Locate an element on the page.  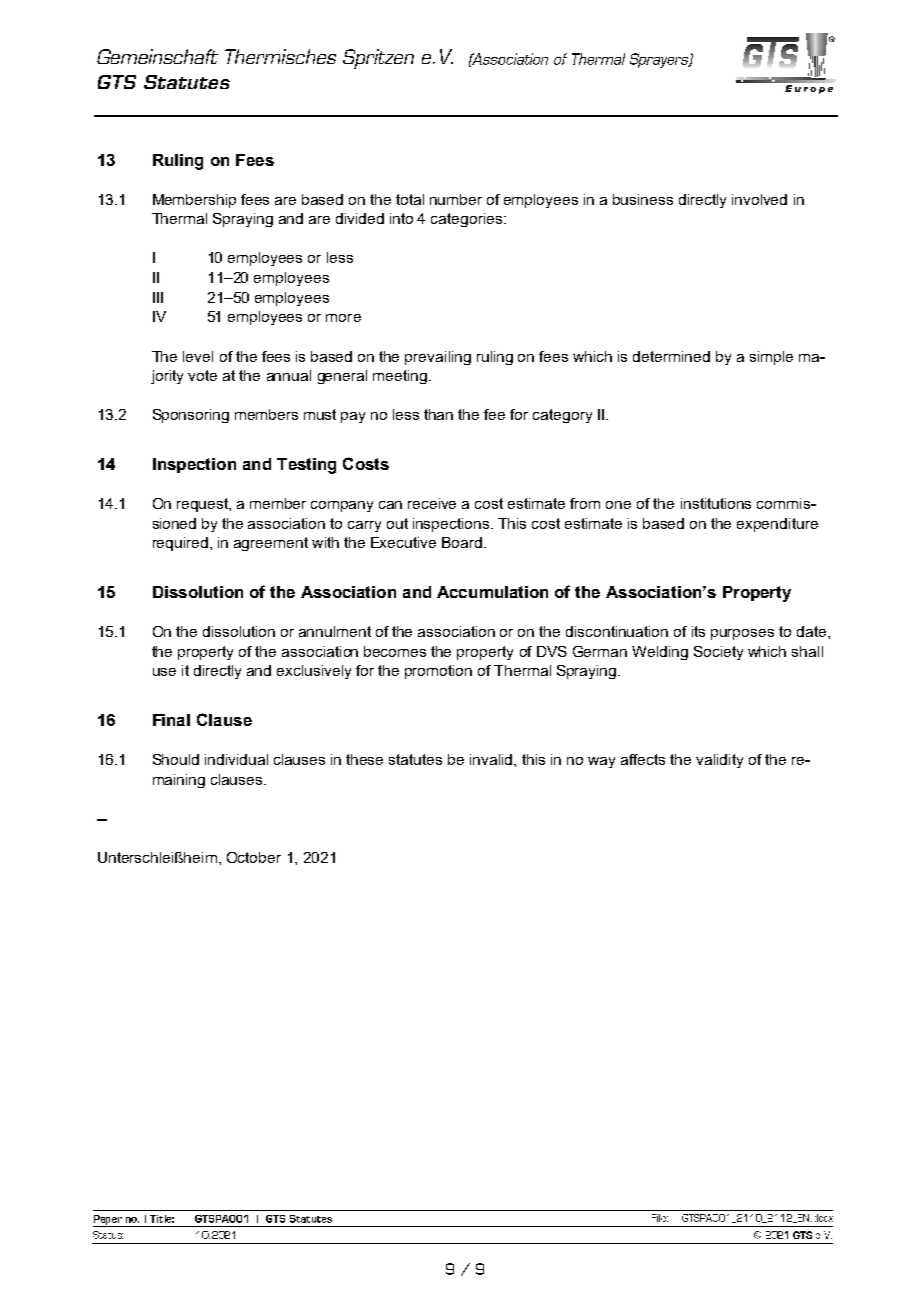
expenditure is located at coordinates (777, 525).
